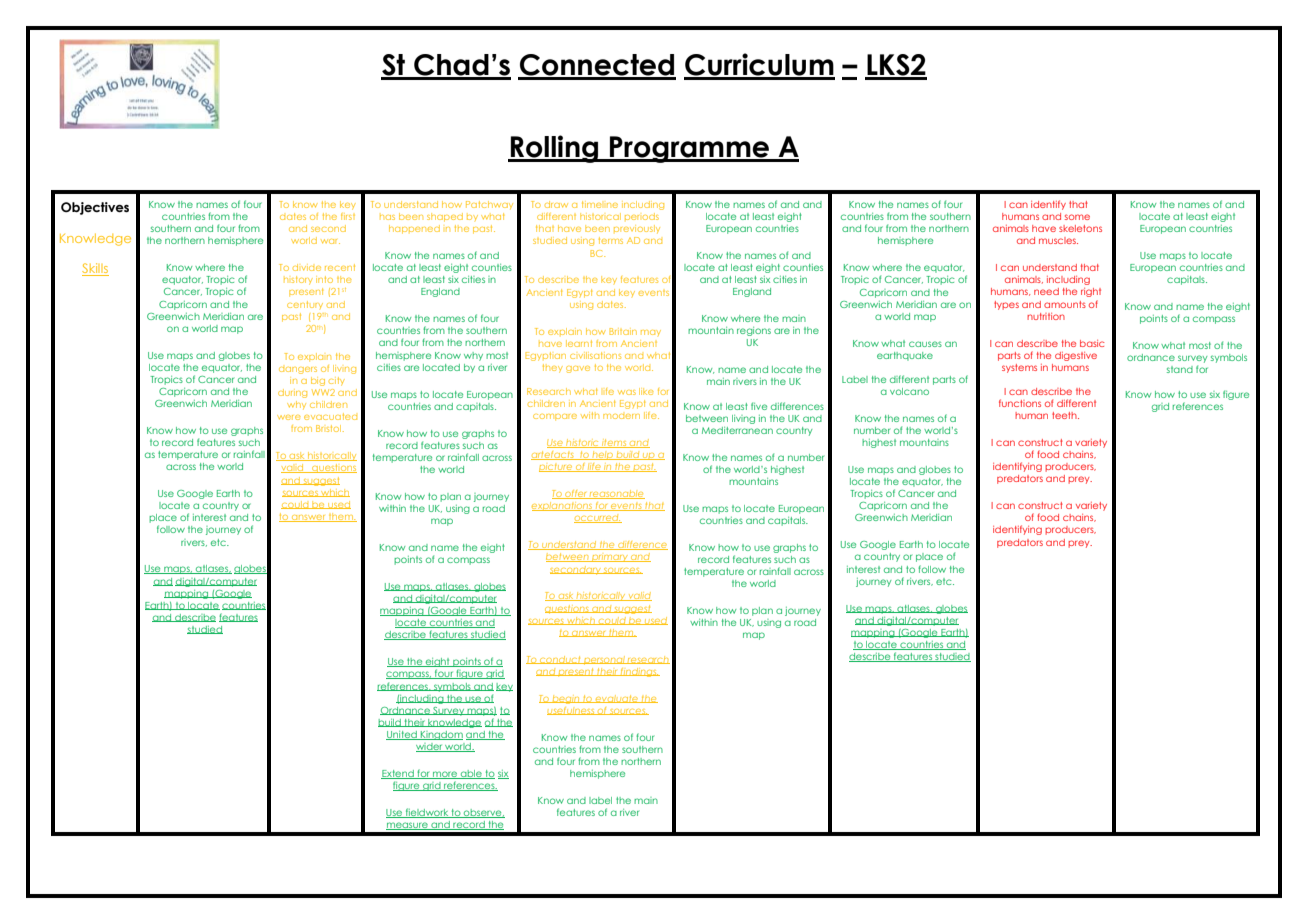 The width and height of the image is (1308, 924). I want to click on measure, so click(408, 826).
